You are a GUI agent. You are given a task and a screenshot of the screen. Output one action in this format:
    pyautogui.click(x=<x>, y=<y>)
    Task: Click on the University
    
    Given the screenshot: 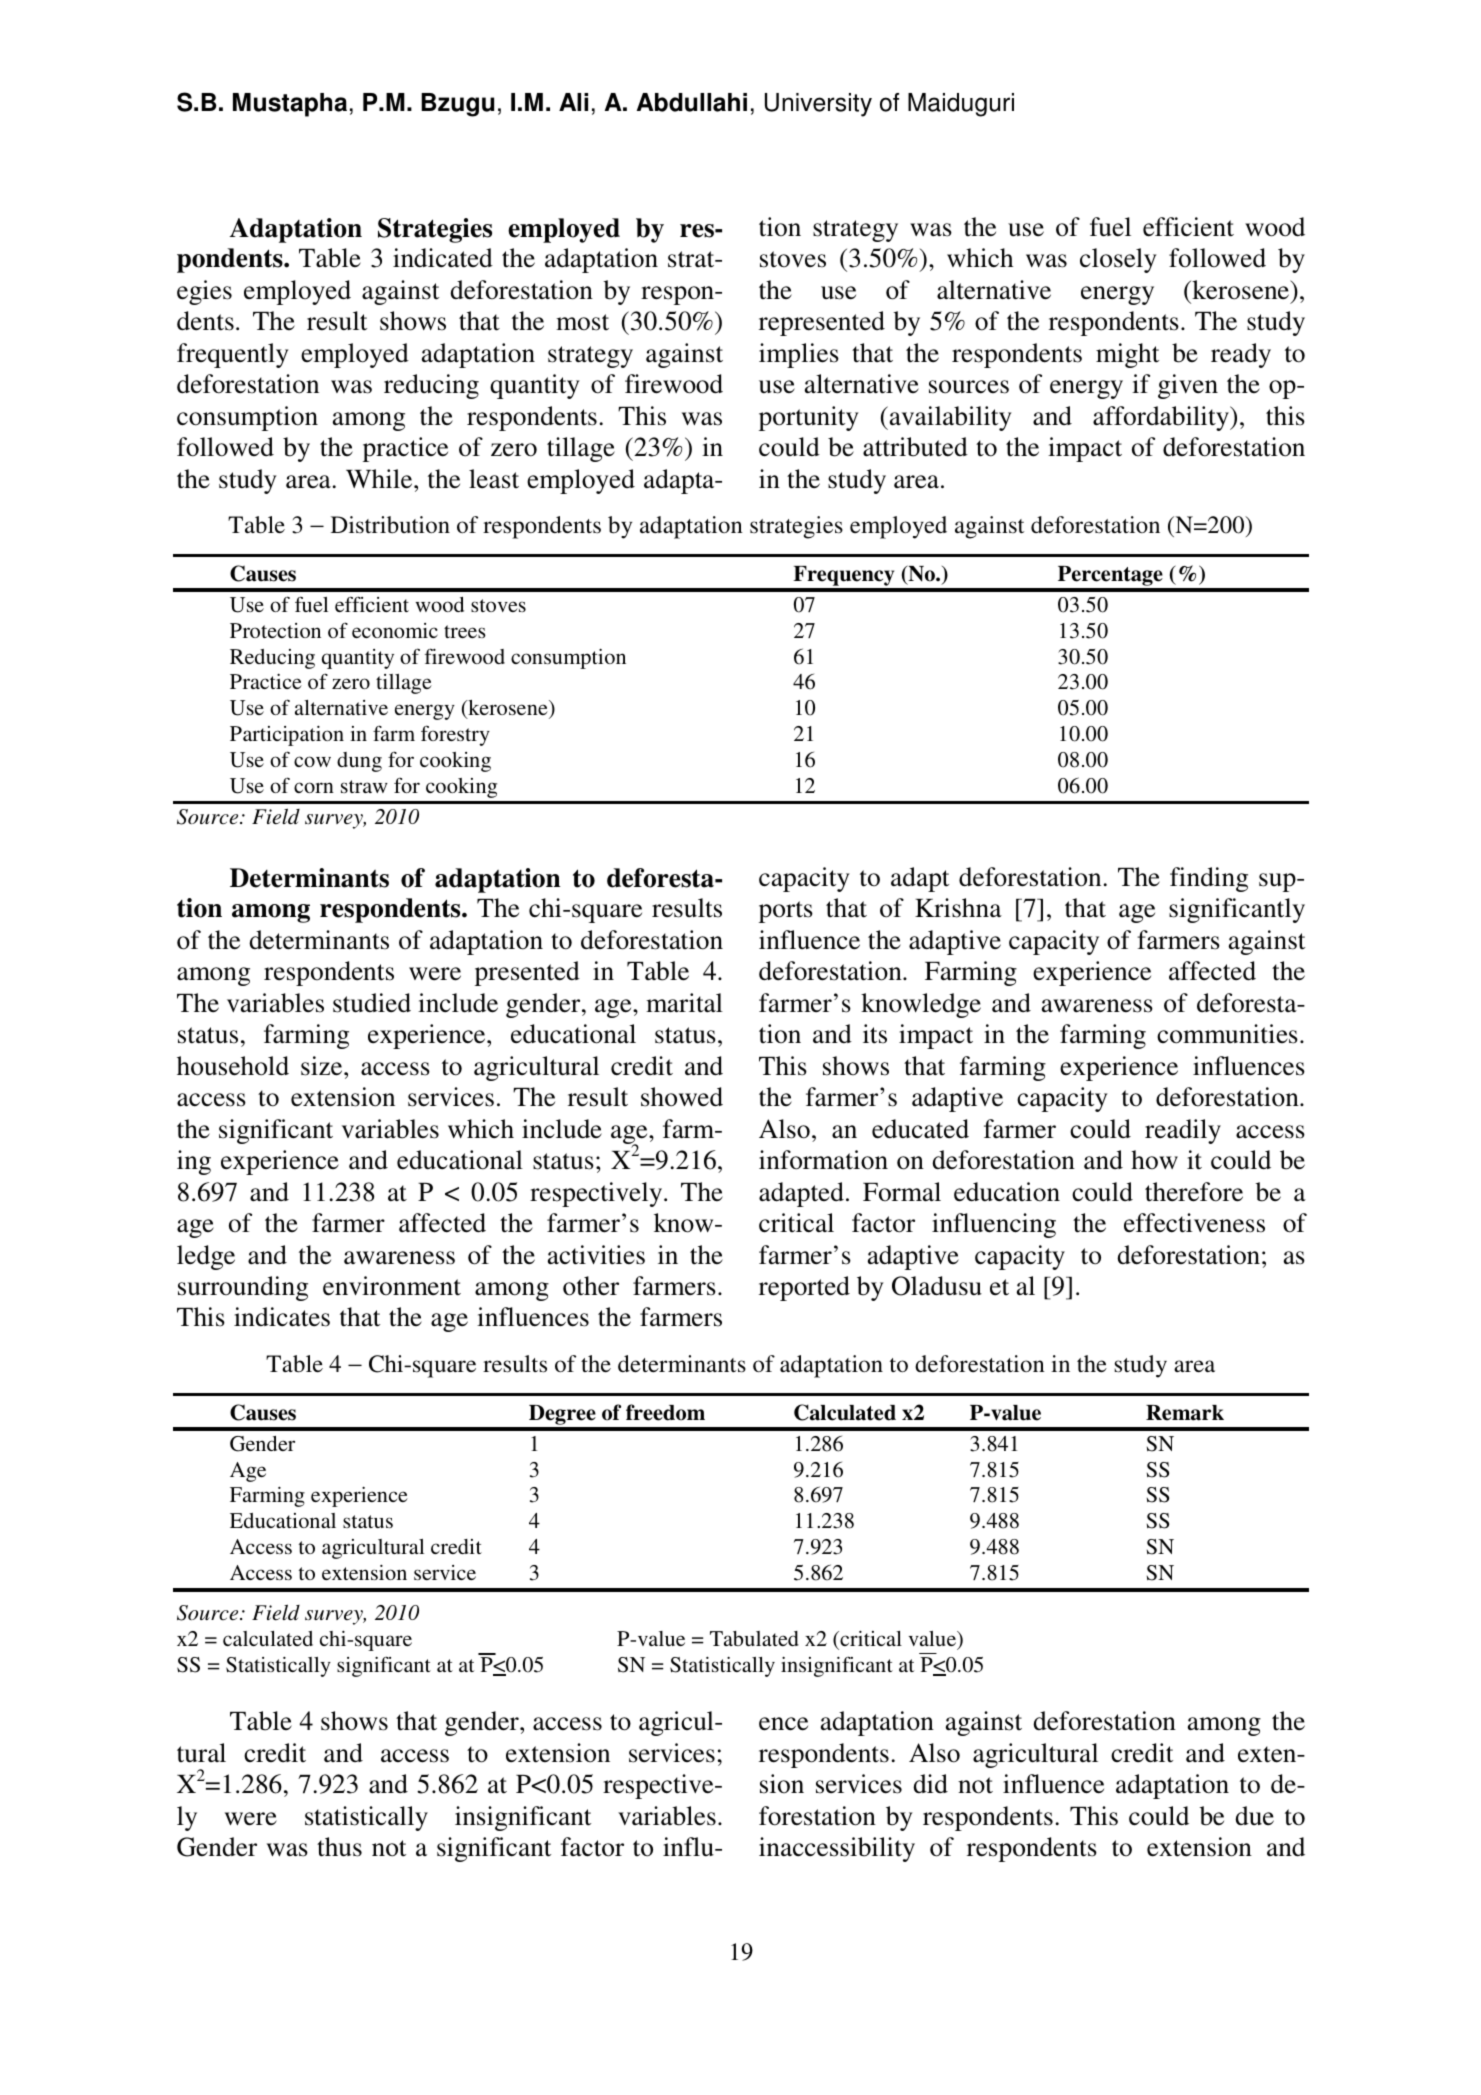 What is the action you would take?
    pyautogui.click(x=818, y=105)
